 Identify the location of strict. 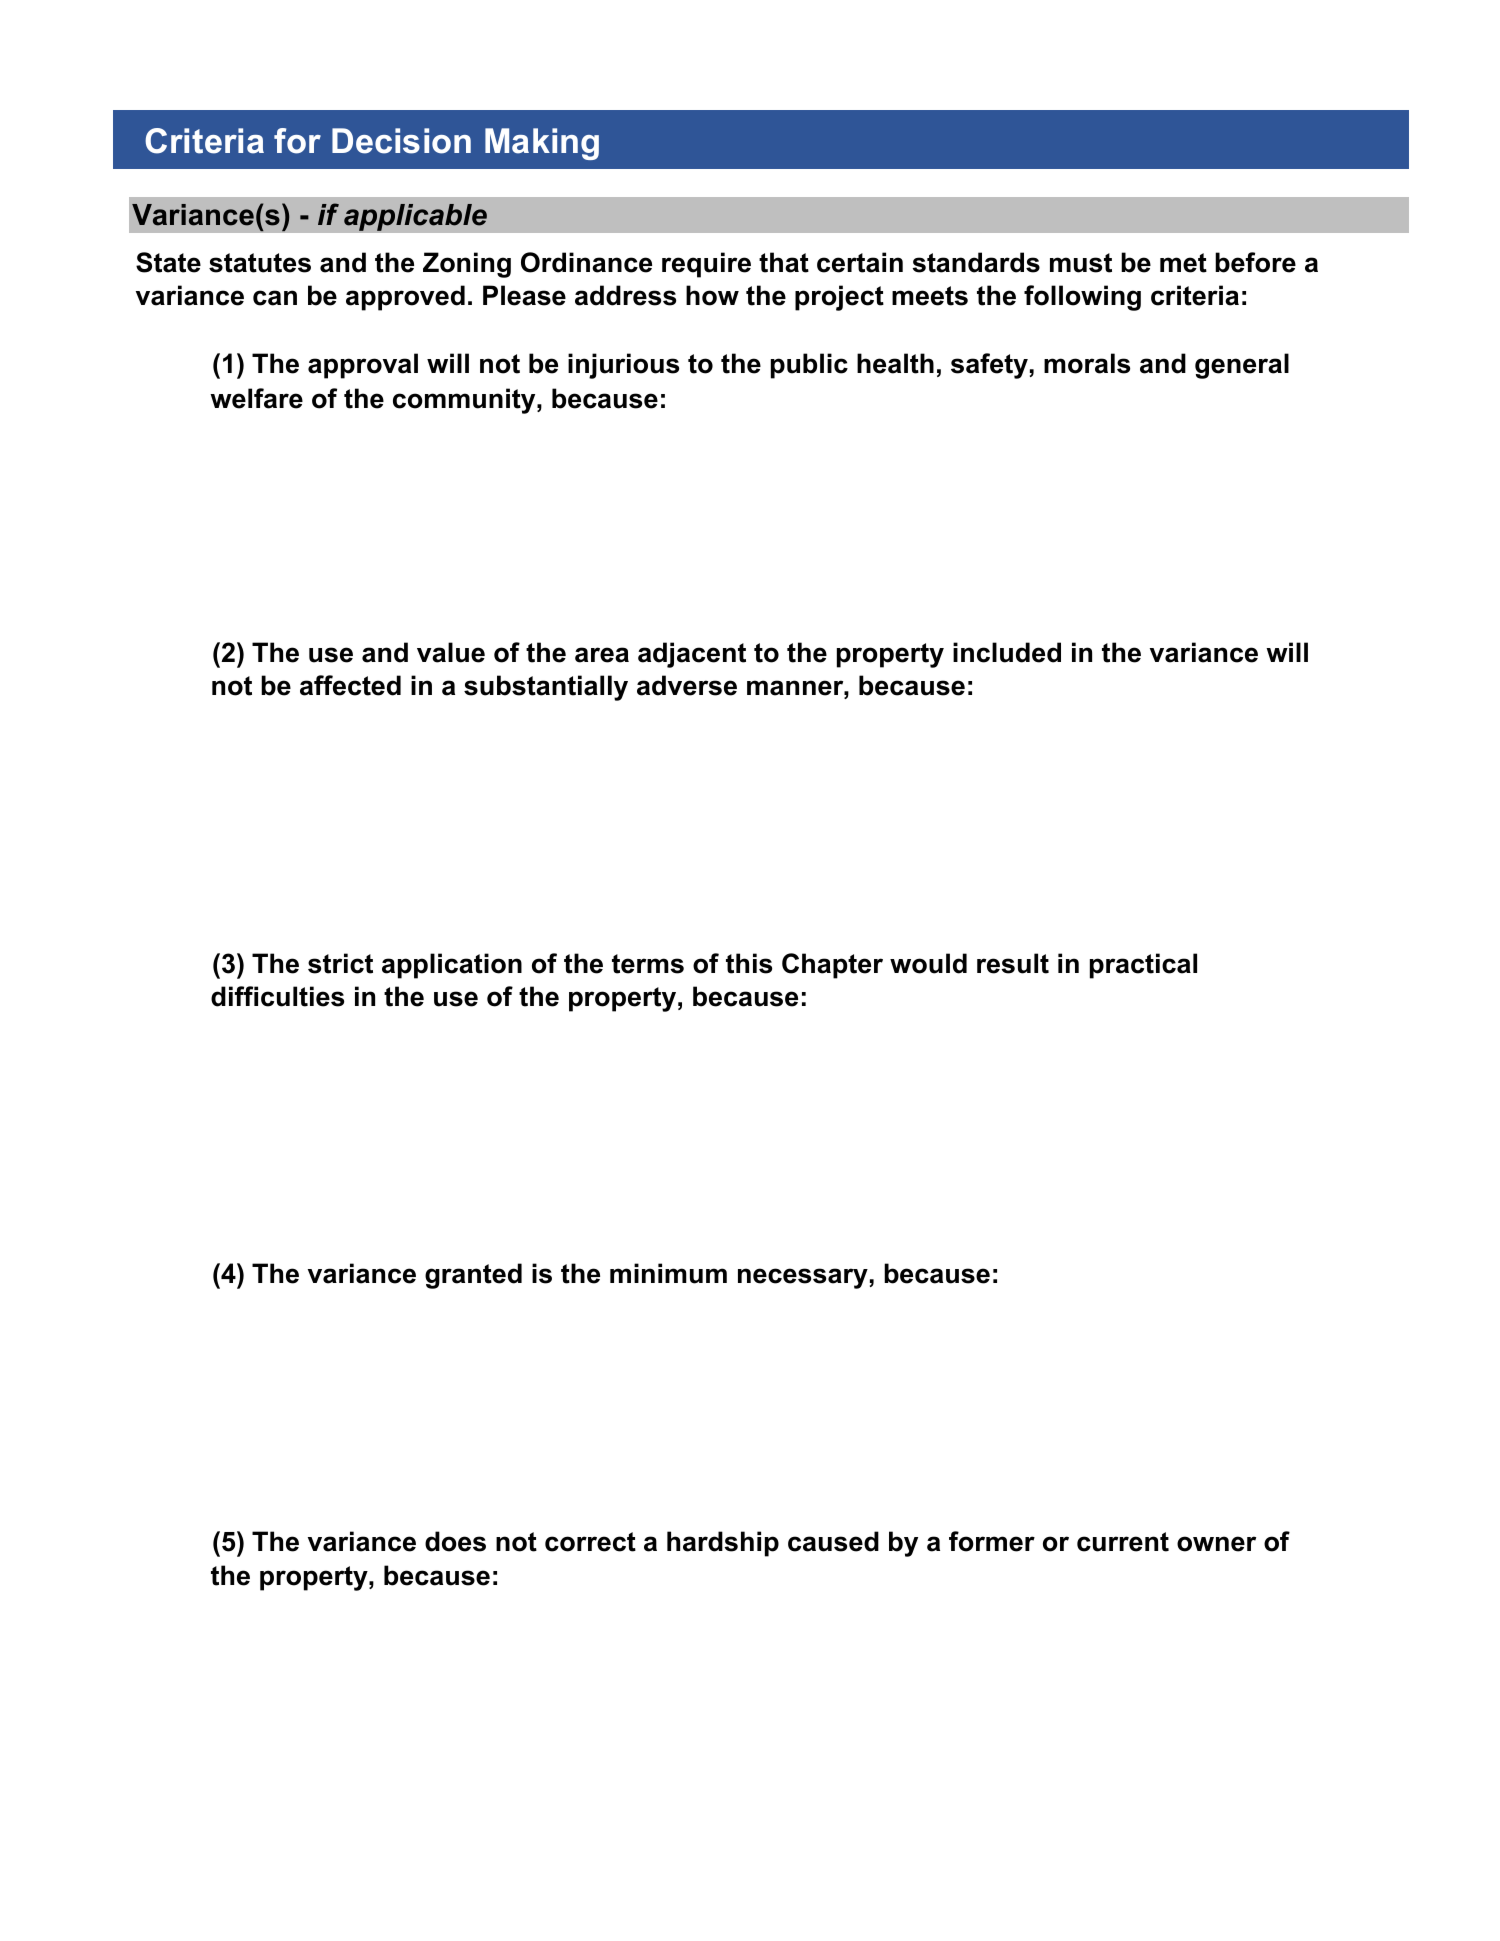
(340, 963).
